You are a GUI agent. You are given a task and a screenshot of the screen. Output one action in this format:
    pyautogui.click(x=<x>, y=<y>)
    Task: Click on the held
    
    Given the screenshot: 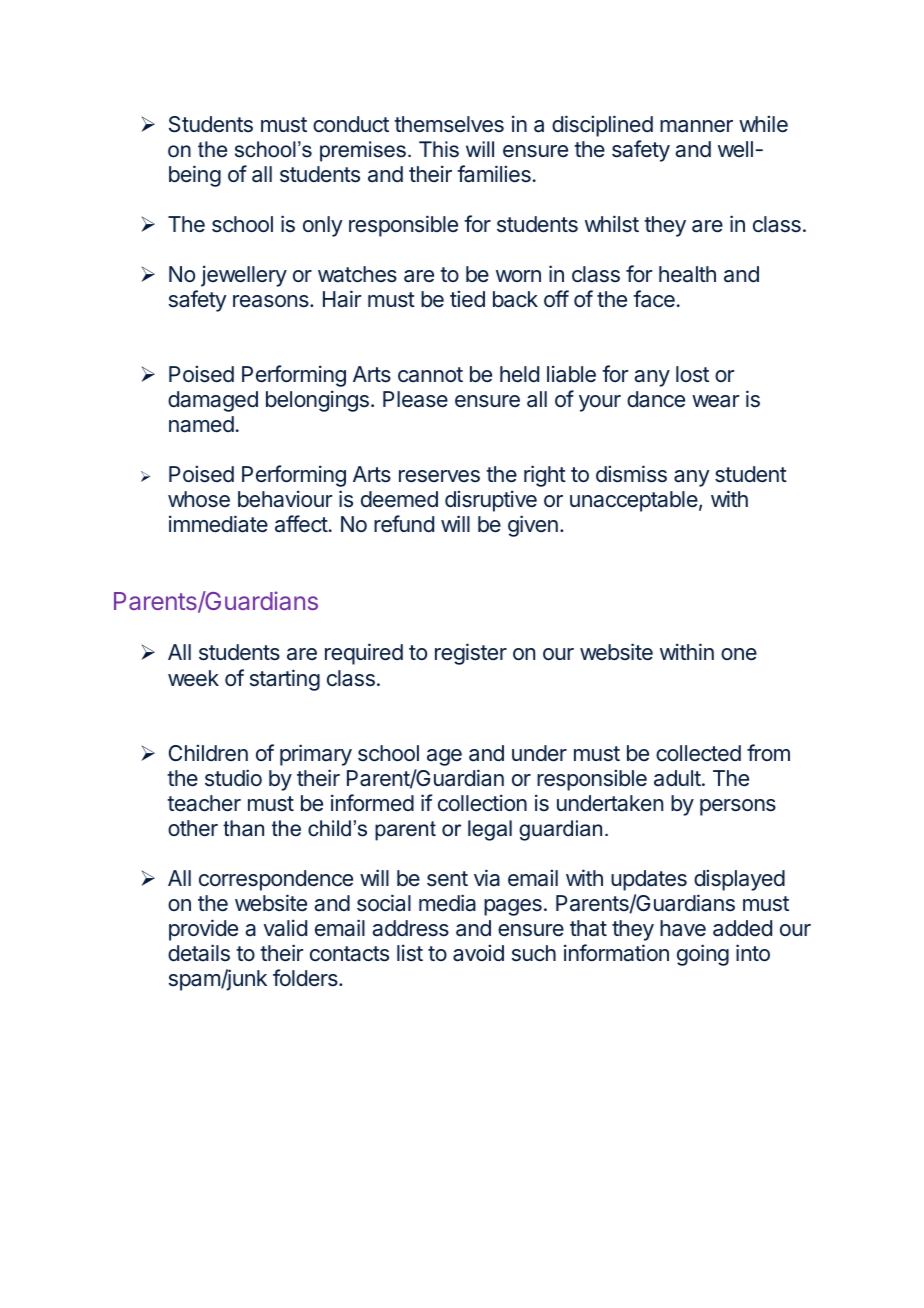 What is the action you would take?
    pyautogui.click(x=519, y=374)
